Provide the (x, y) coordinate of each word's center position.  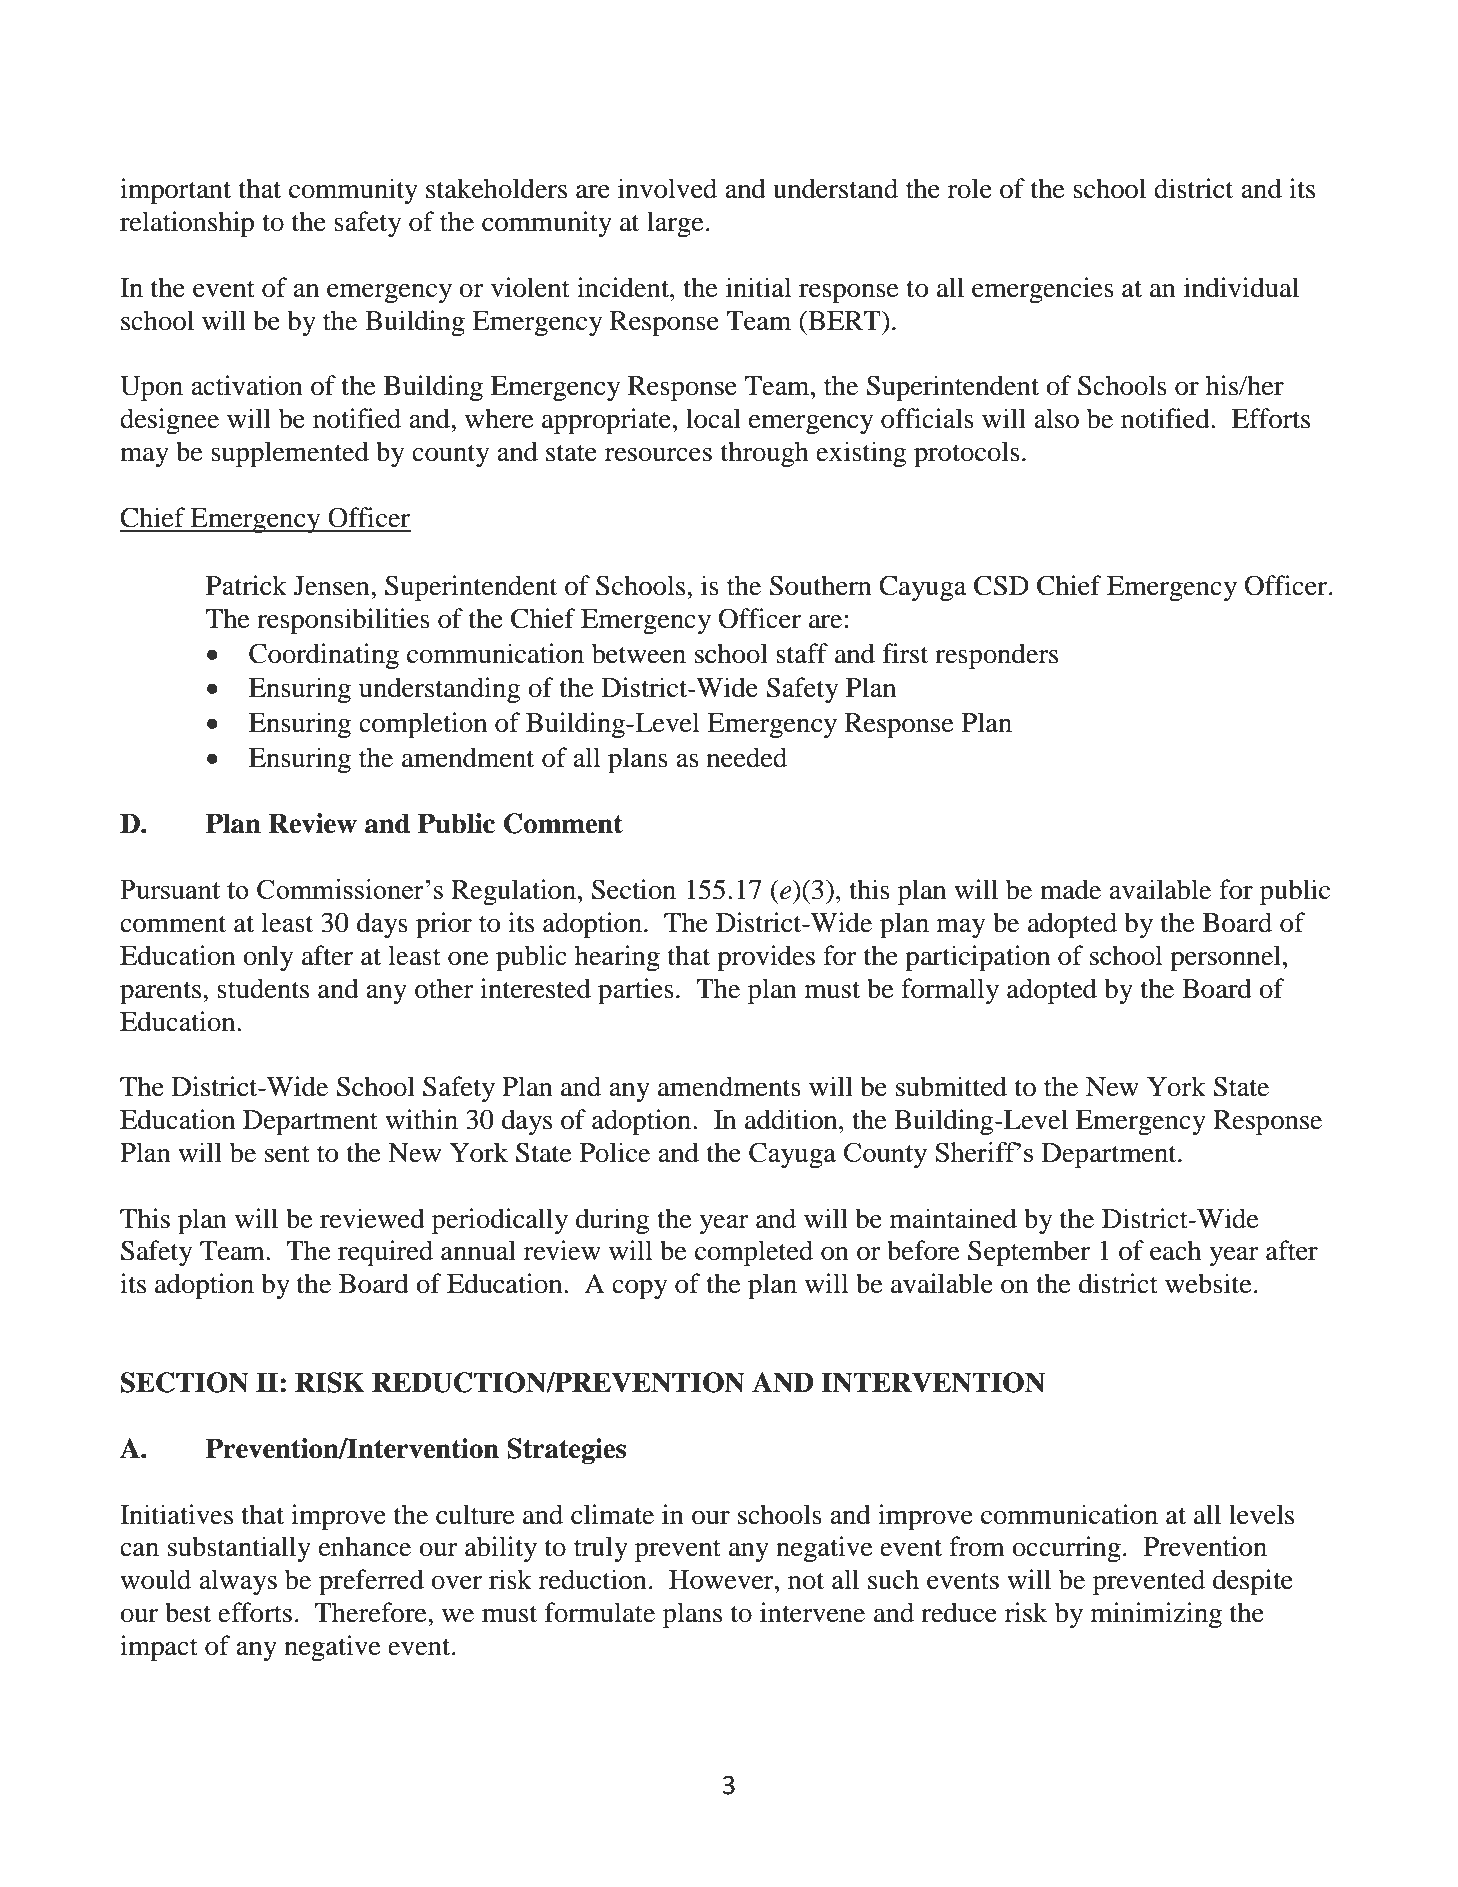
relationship (187, 224)
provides (766, 958)
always (238, 1582)
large (675, 224)
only (268, 958)
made (1070, 889)
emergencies (1043, 290)
